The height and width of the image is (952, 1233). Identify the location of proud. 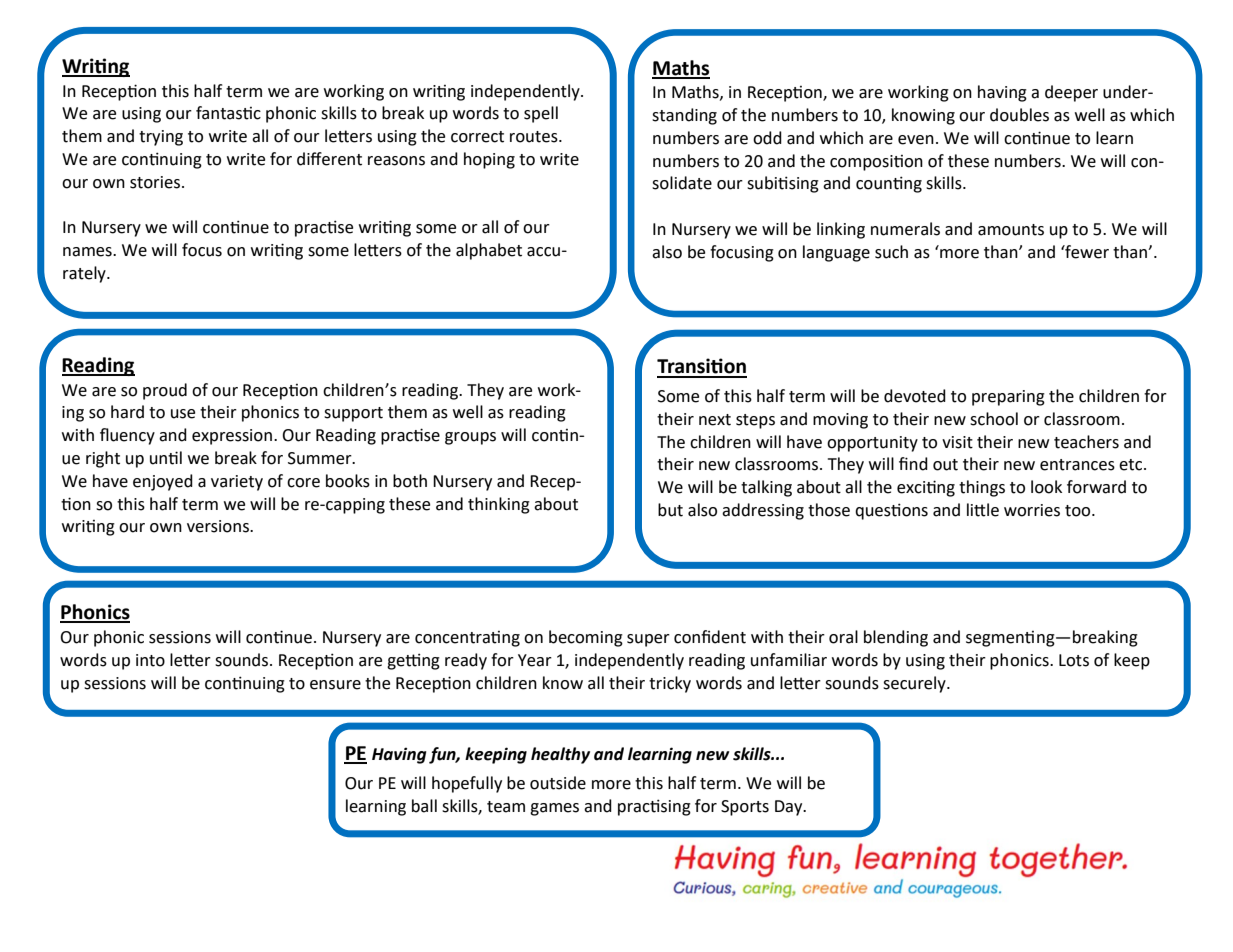
(165, 391).
